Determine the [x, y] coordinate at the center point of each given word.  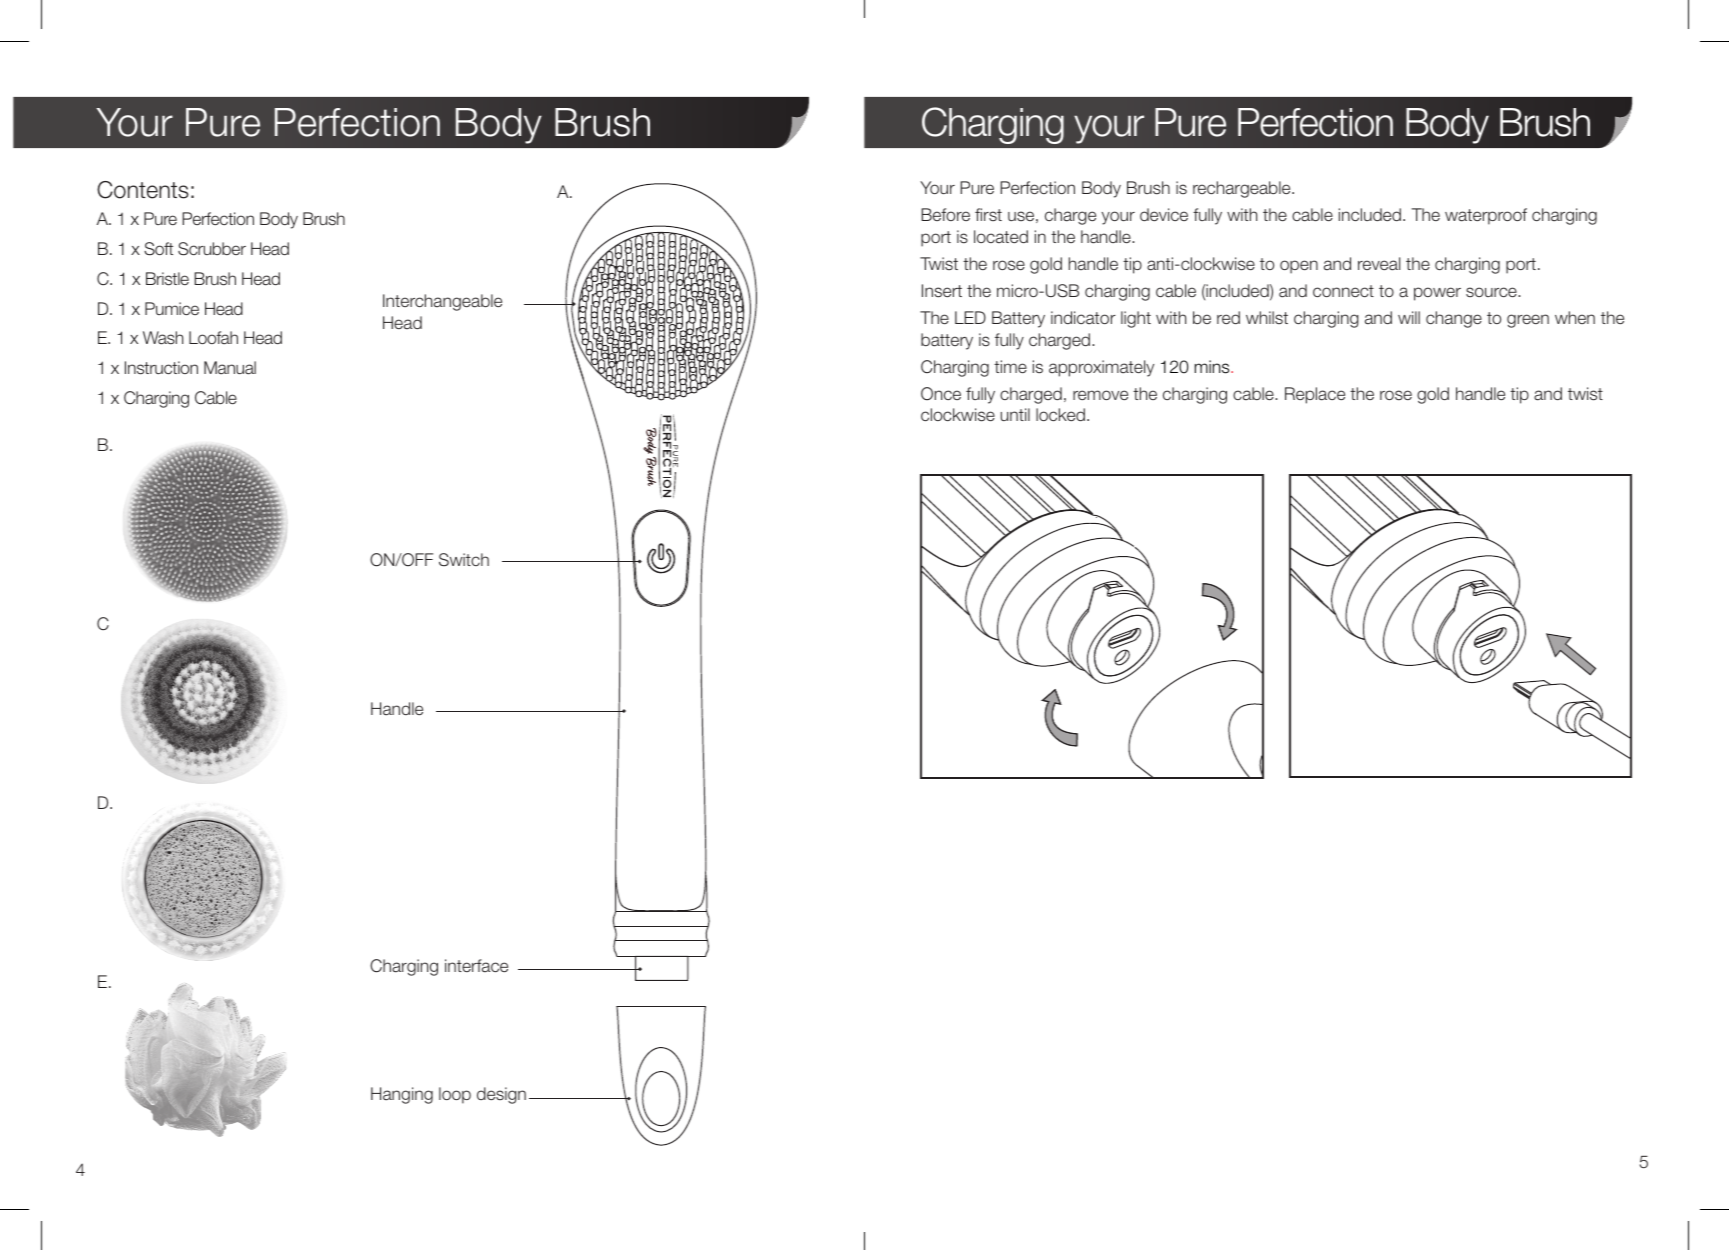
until [1015, 414]
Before [945, 214]
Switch [464, 560]
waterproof [1486, 216]
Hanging [402, 1095]
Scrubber [212, 249]
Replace [1315, 395]
